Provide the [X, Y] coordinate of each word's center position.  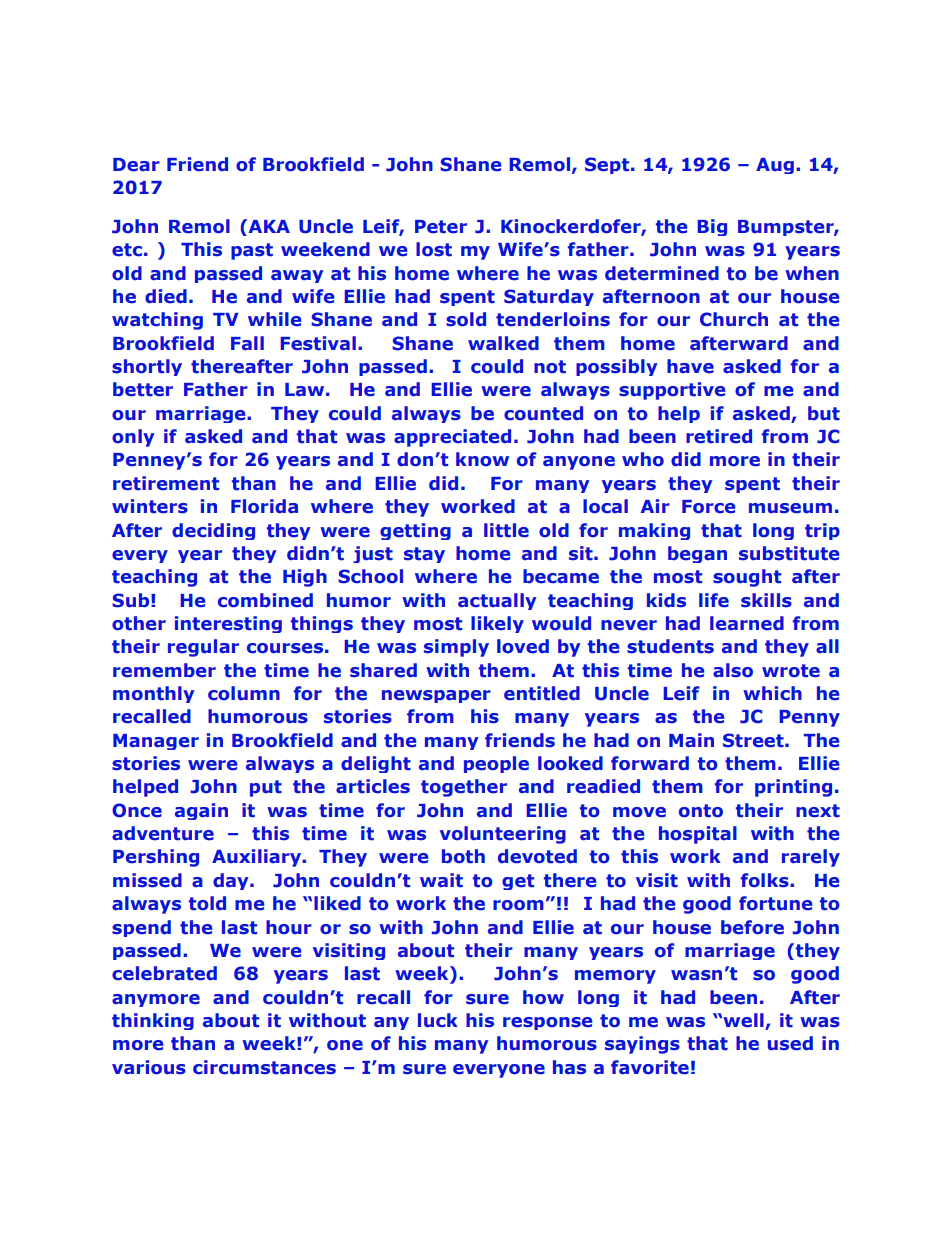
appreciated [452, 438]
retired [719, 436]
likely [497, 624]
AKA [268, 226]
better [143, 389]
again [201, 811]
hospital [698, 835]
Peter [441, 227]
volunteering [503, 835]
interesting [228, 624]
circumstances [264, 1067]
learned [747, 623]
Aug [775, 166]
